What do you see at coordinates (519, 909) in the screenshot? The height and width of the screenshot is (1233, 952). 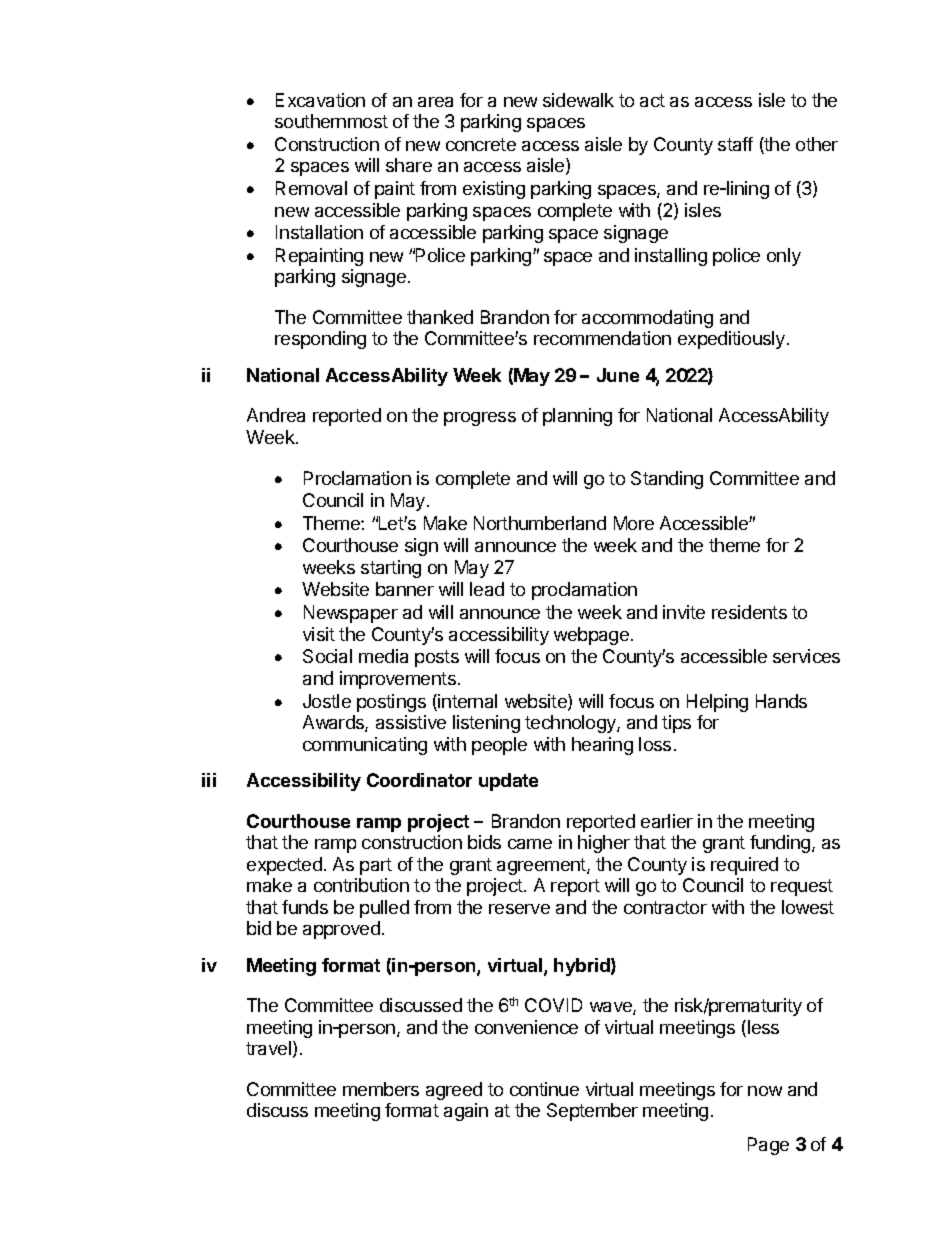 I see `reserve` at bounding box center [519, 909].
